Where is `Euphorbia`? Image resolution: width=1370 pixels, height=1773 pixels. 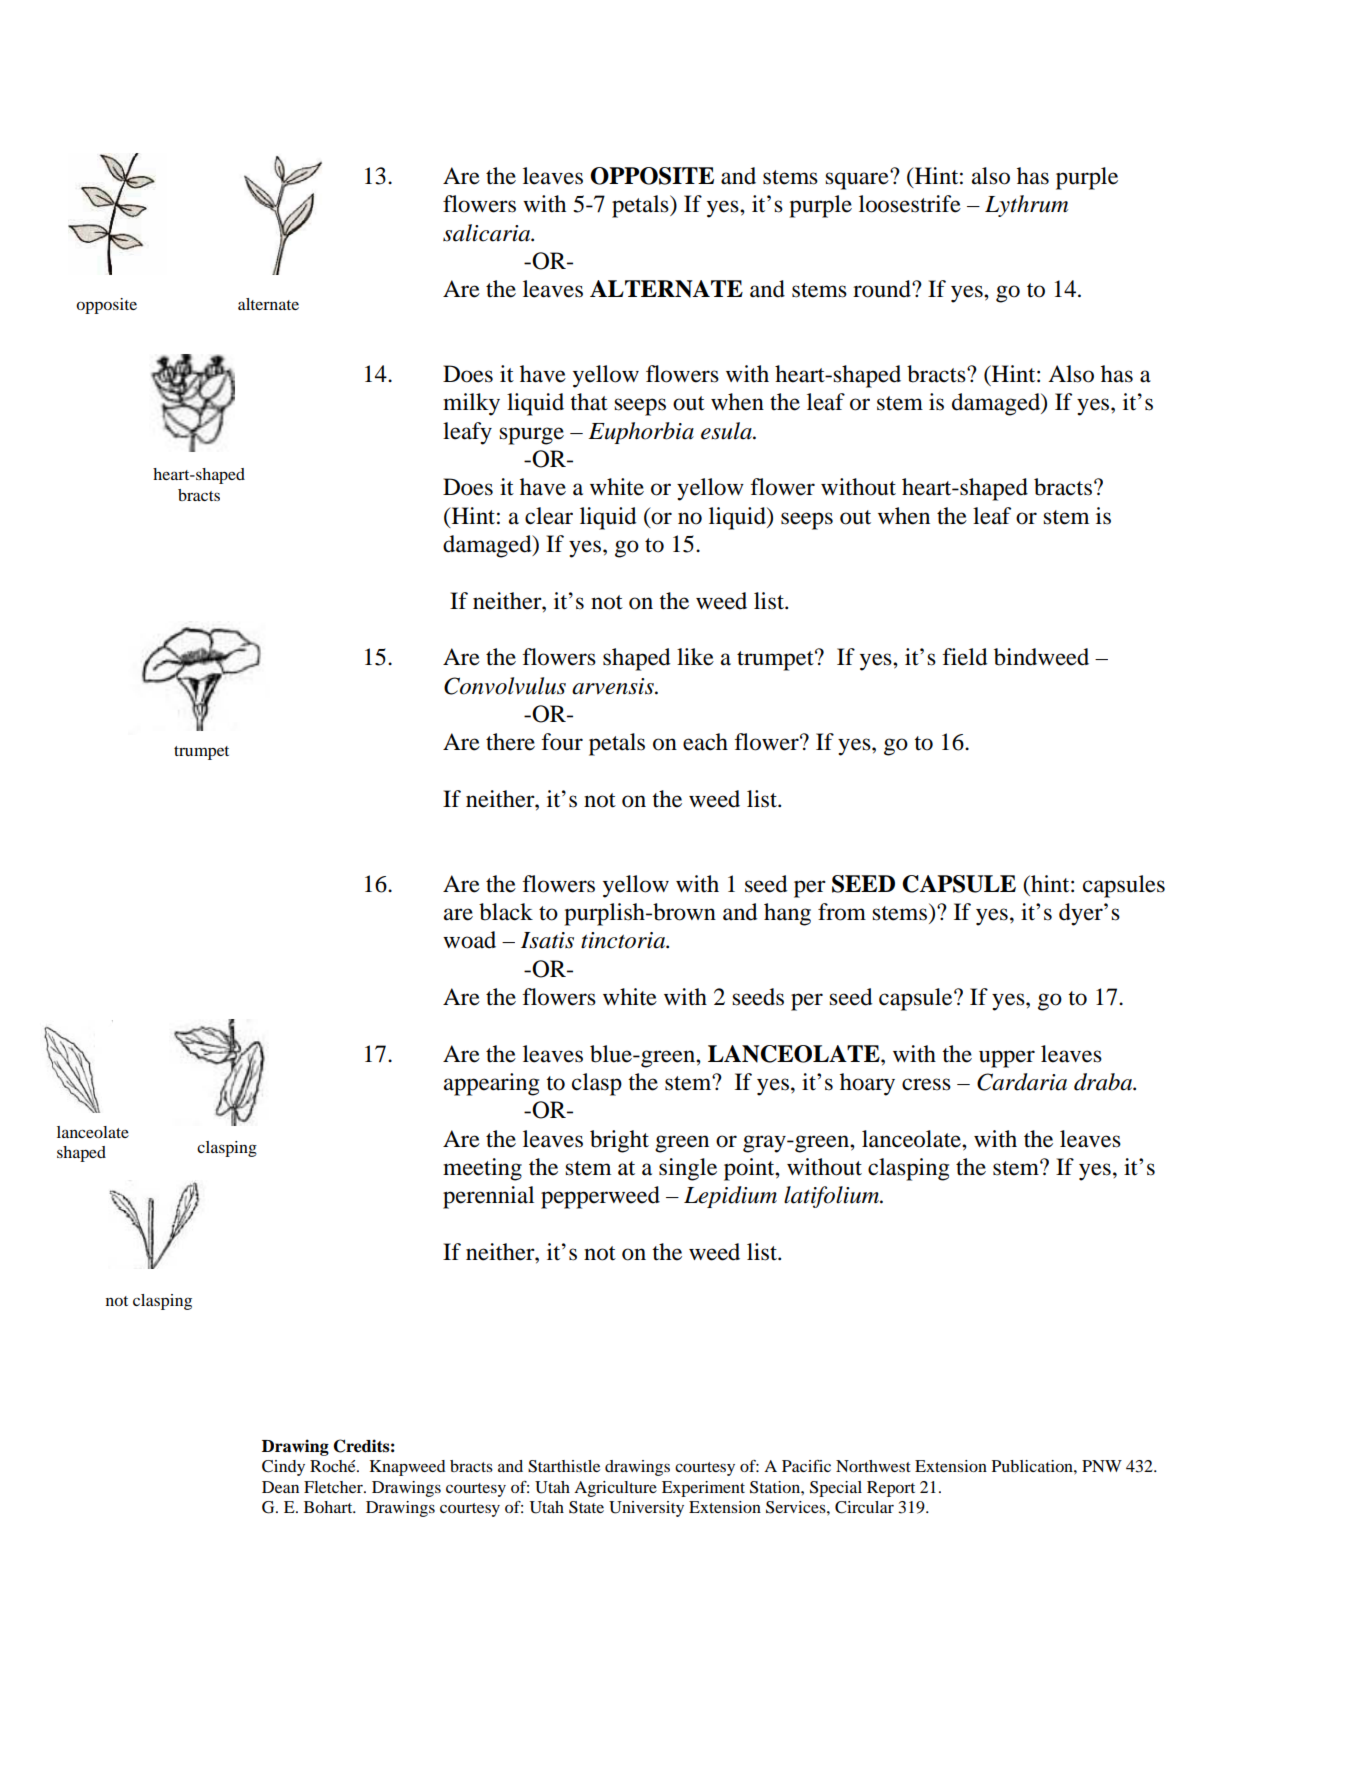
Euphorbia is located at coordinates (641, 433).
